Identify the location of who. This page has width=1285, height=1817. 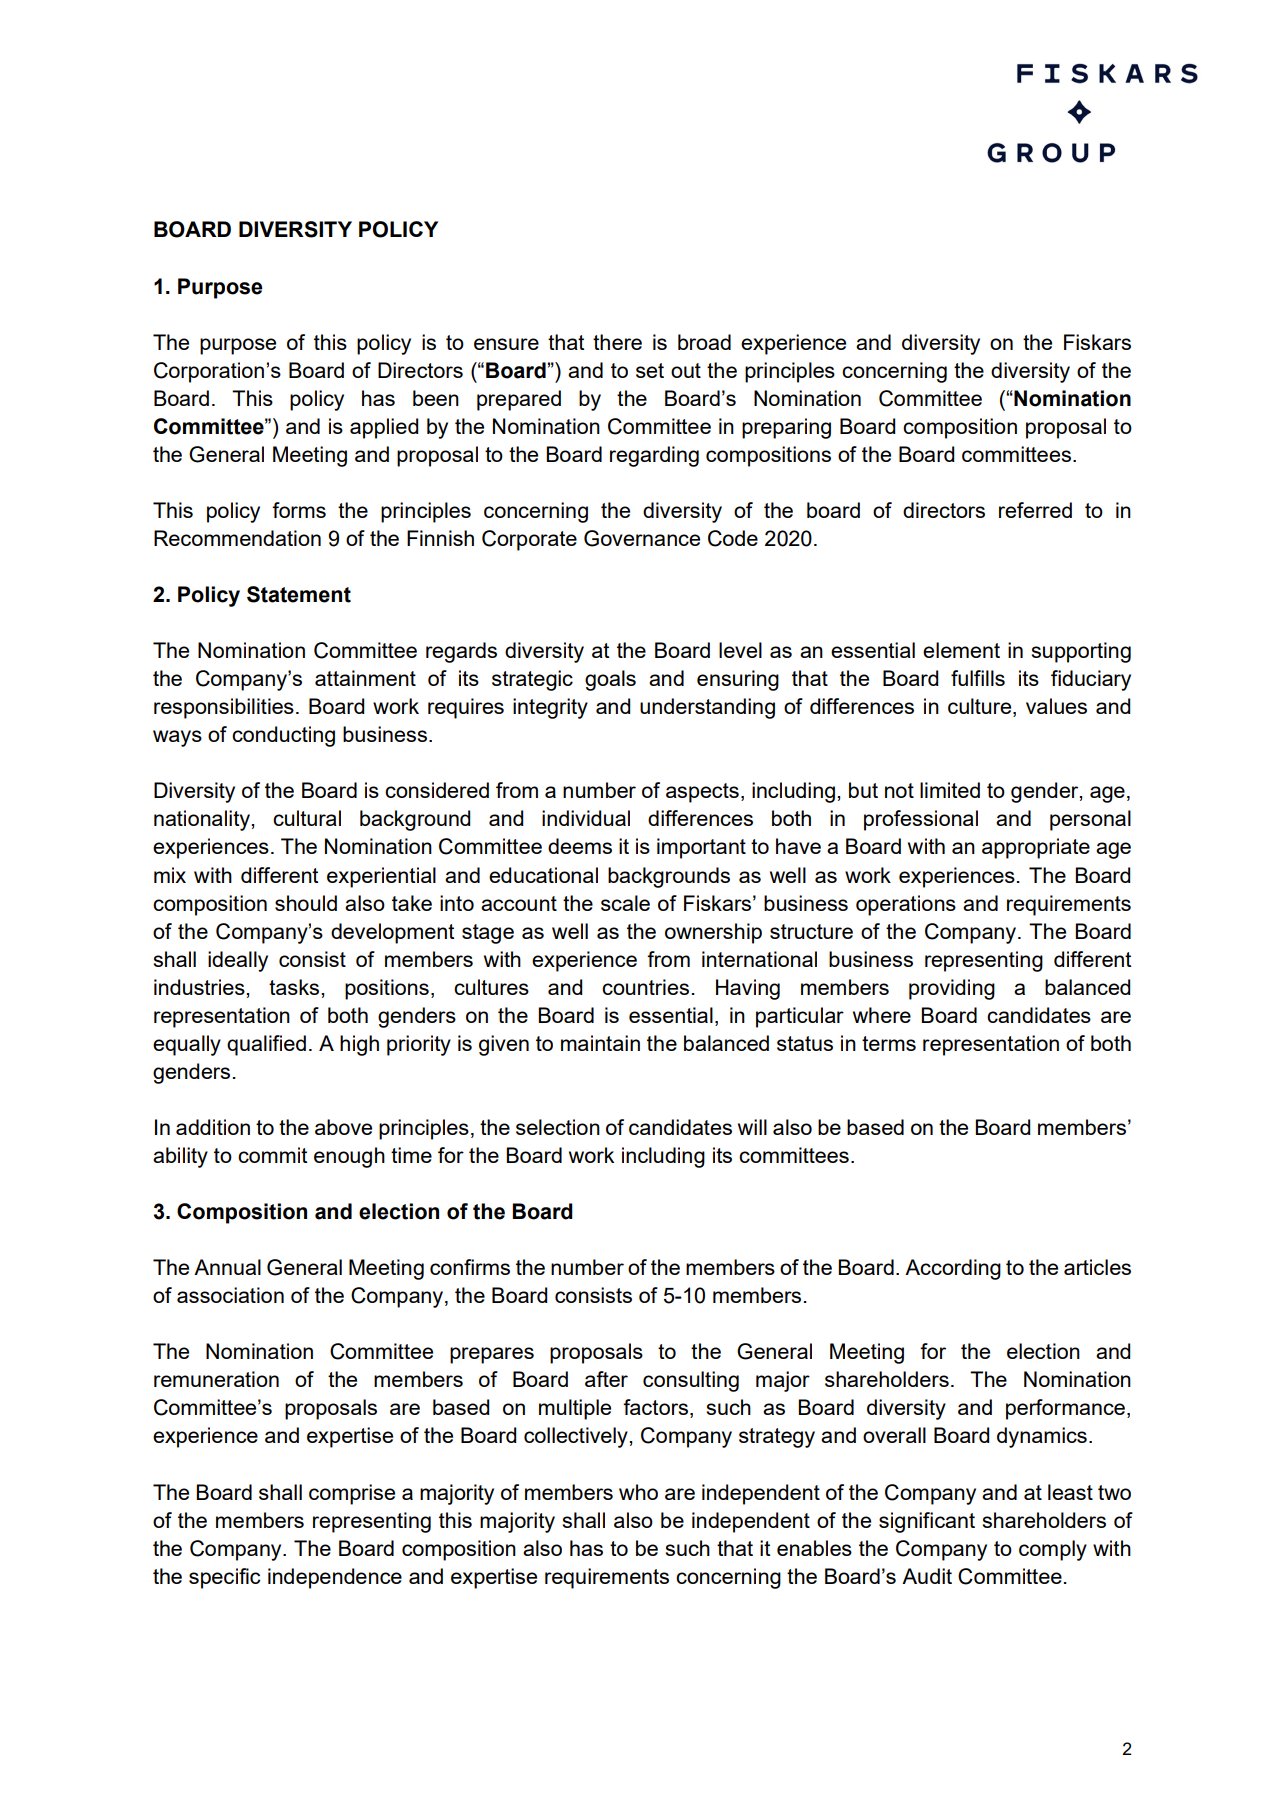
(638, 1492).
